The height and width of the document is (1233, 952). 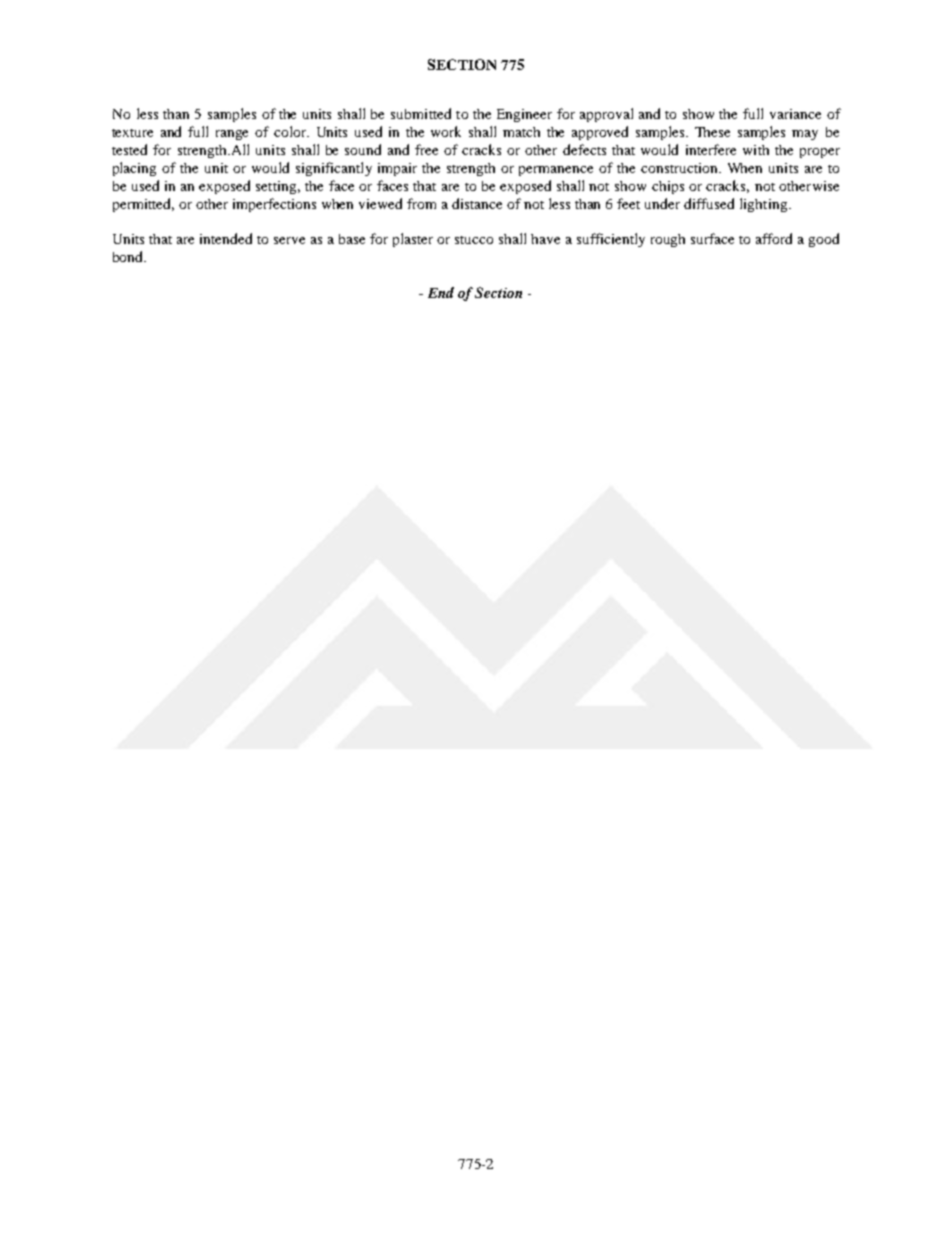 I want to click on construction, so click(x=680, y=168).
